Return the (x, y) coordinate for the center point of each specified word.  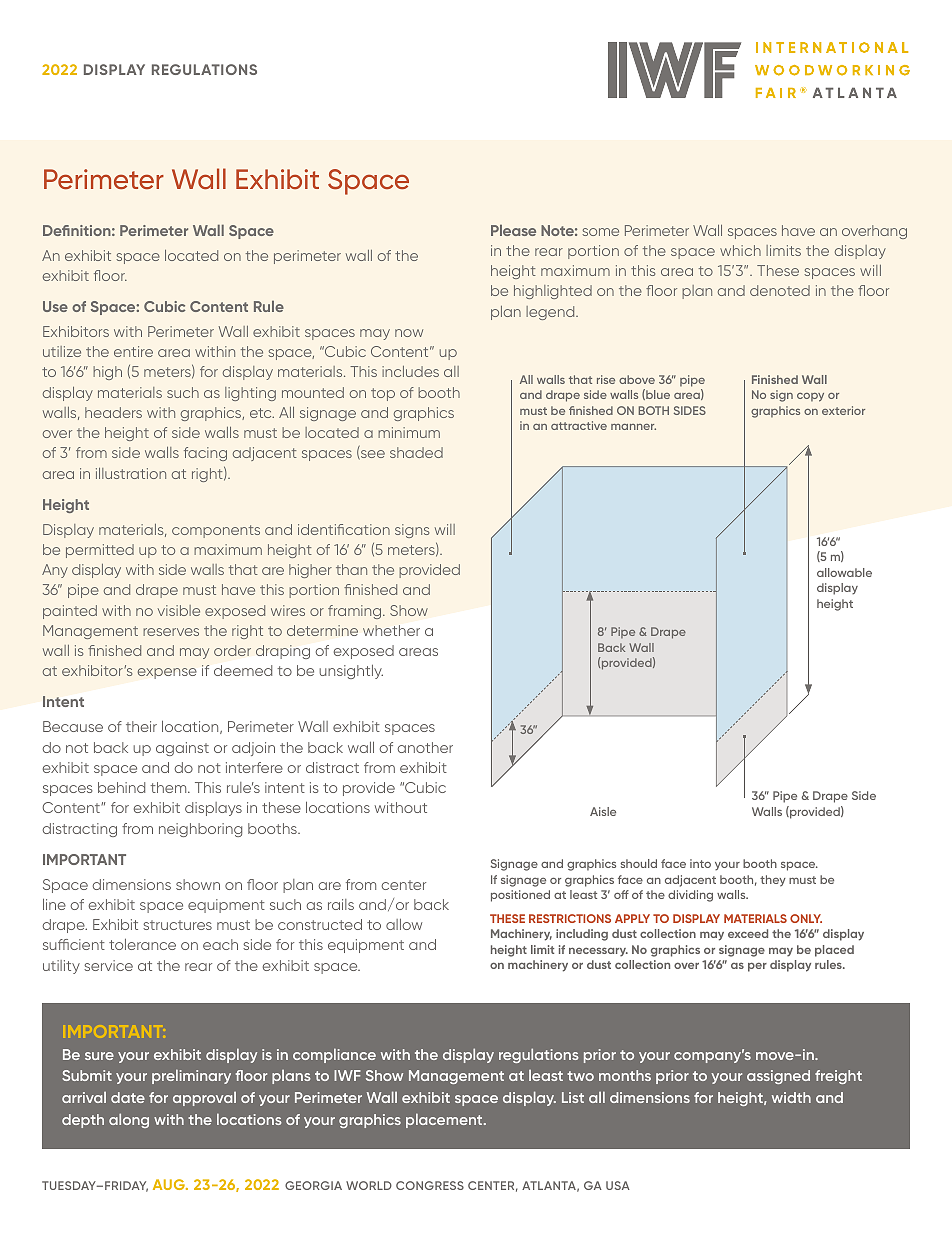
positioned (520, 896)
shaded (416, 452)
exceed (748, 933)
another (425, 747)
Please (513, 230)
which (740, 250)
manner (633, 427)
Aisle (603, 811)
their (141, 726)
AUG (170, 1184)
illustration (131, 473)
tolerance (142, 944)
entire (133, 351)
